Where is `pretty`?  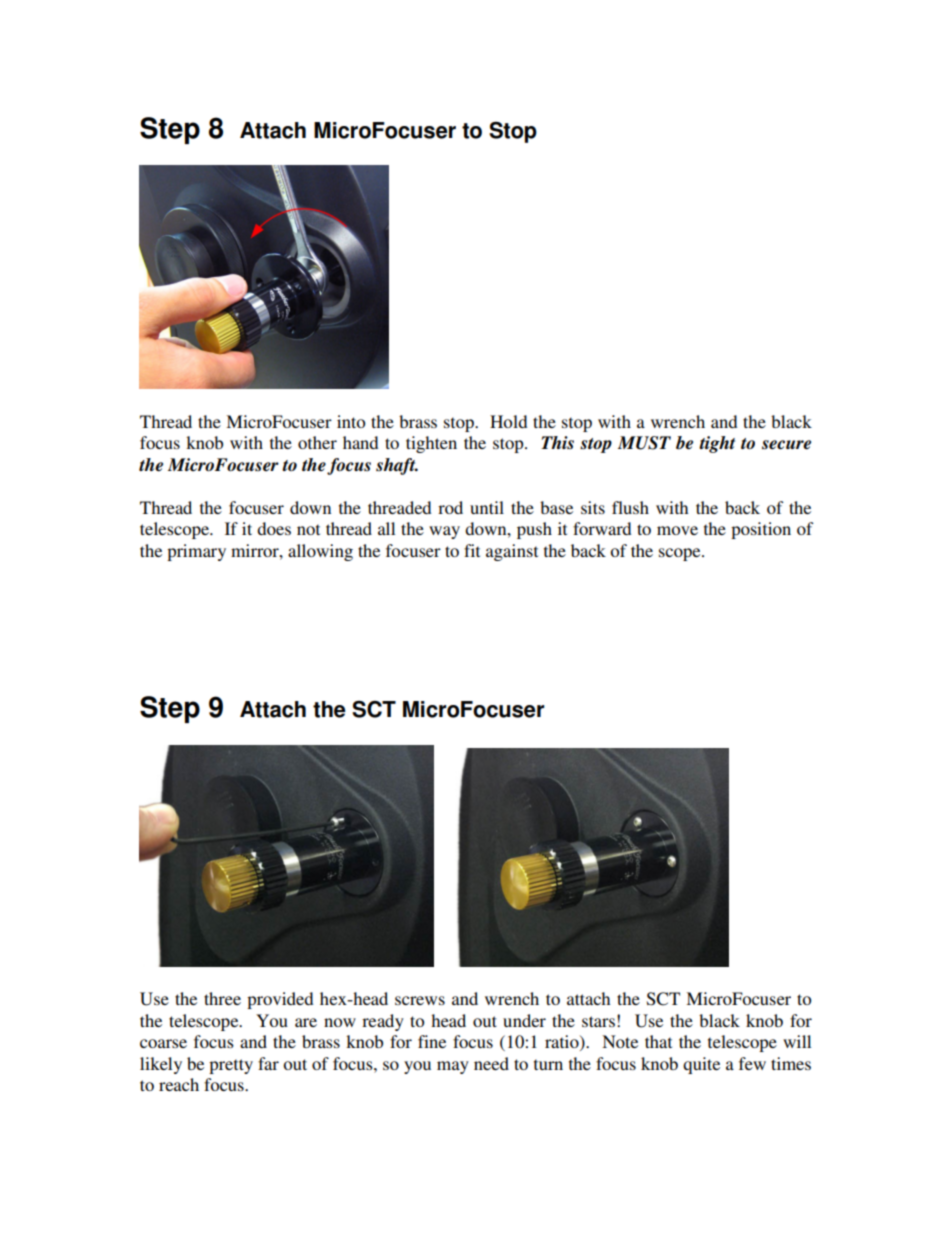 pretty is located at coordinates (231, 1066).
